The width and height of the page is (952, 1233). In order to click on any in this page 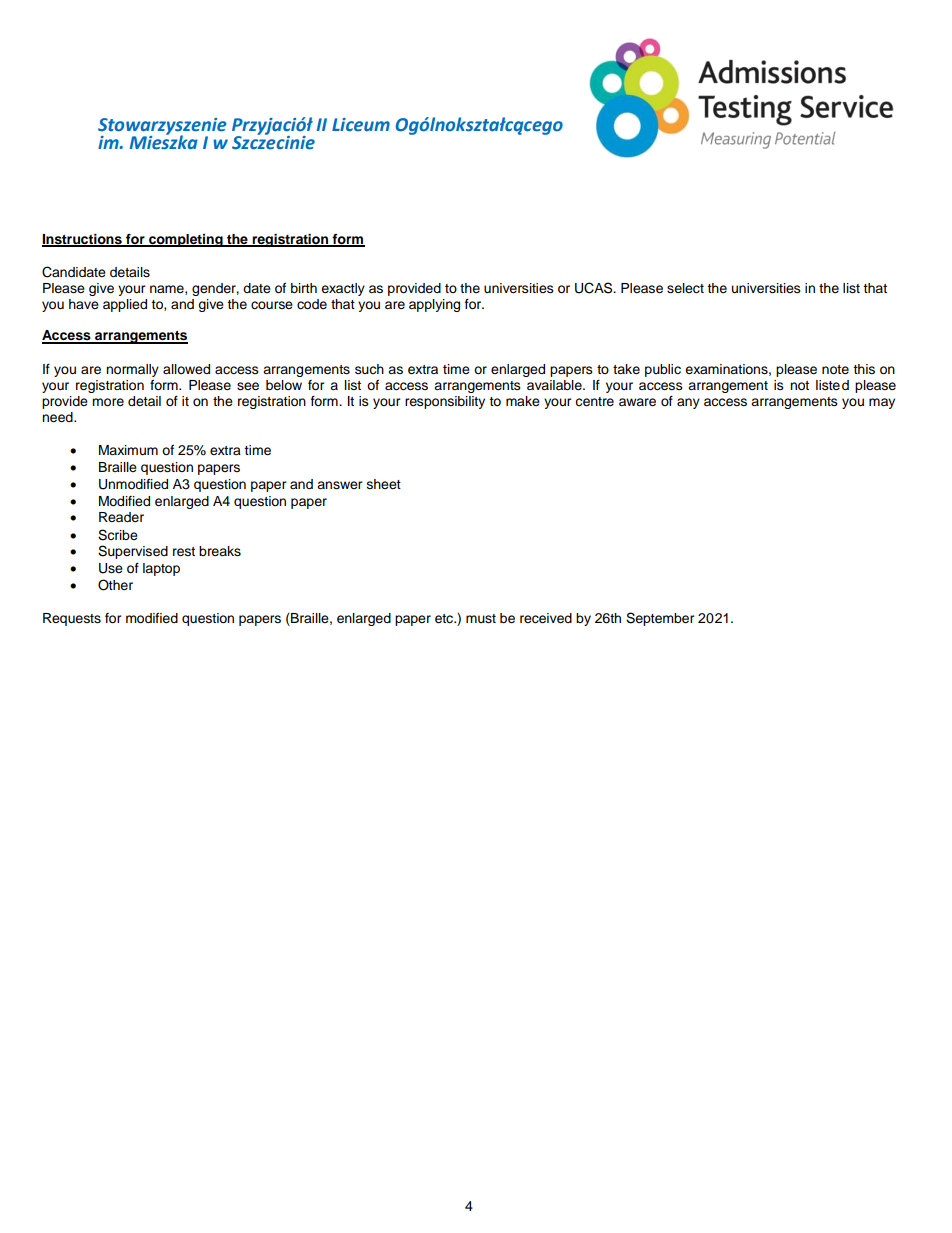, I will do `click(688, 403)`.
